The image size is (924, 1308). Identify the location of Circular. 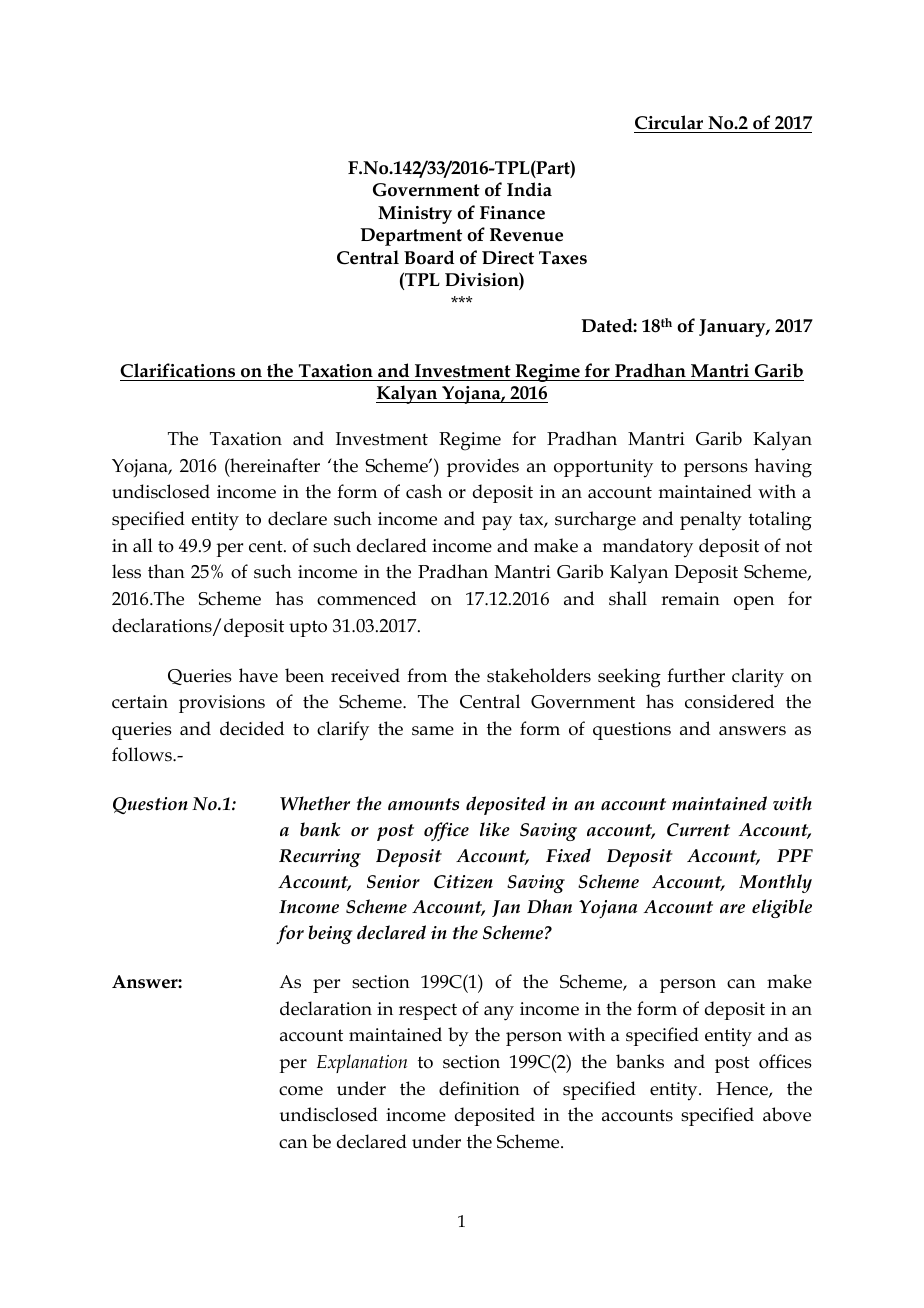
(669, 122).
